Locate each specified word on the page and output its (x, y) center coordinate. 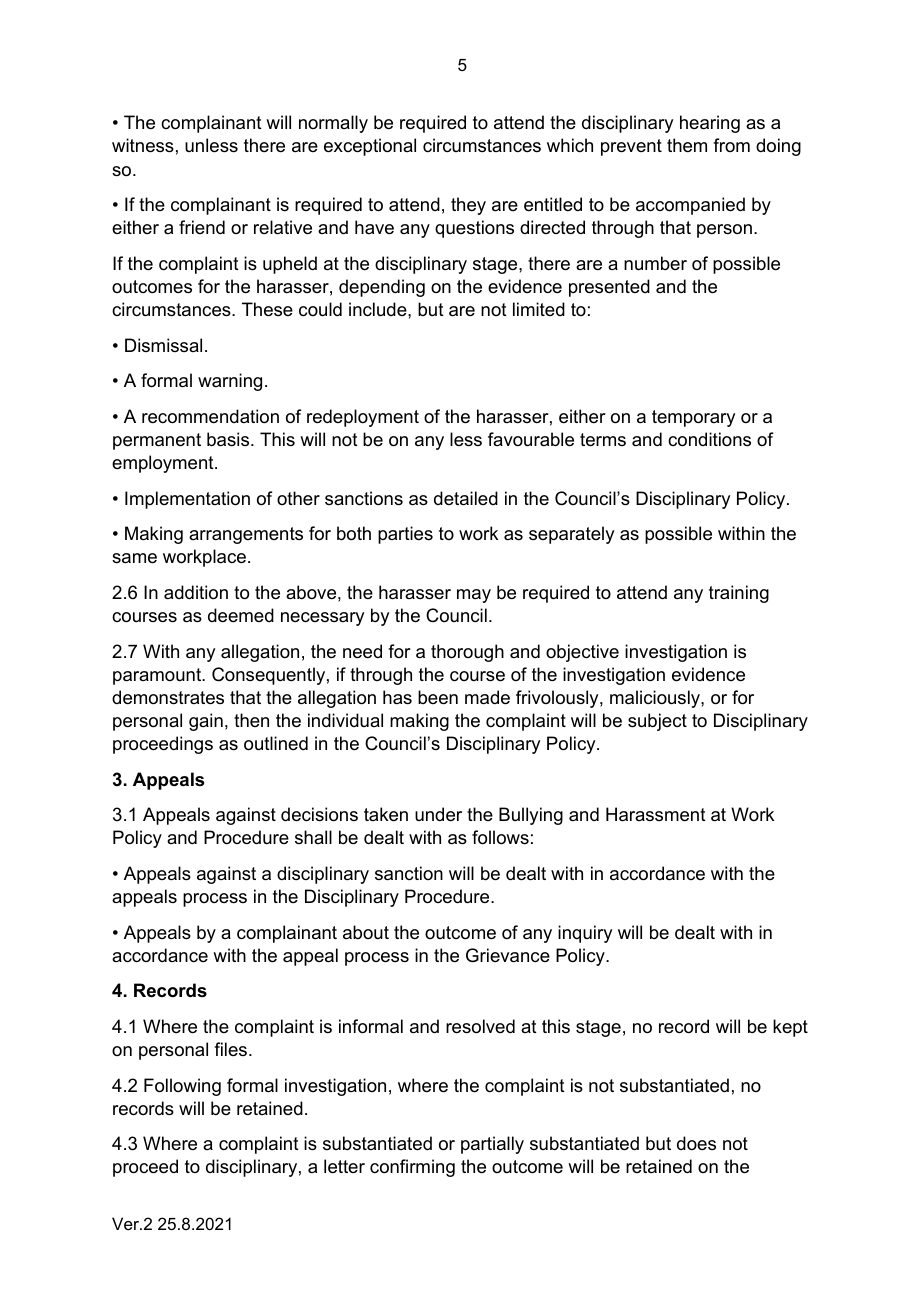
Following (182, 1087)
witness (143, 145)
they (468, 206)
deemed (241, 615)
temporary (693, 418)
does (696, 1143)
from (731, 145)
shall (313, 837)
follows (500, 837)
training (739, 594)
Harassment (656, 814)
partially (492, 1145)
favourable (531, 439)
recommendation (210, 416)
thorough (467, 653)
